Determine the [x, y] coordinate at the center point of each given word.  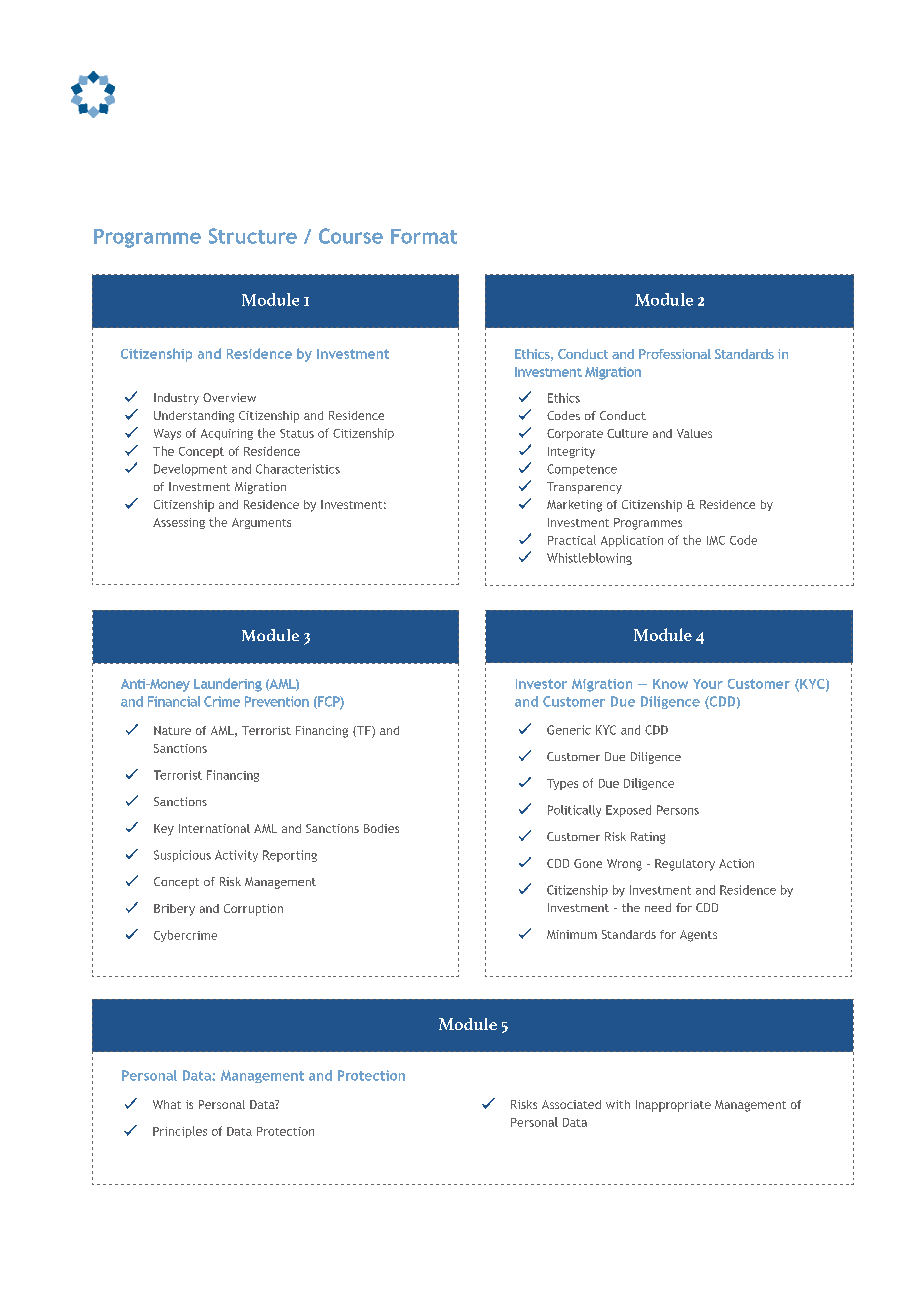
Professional [675, 354]
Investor [541, 684]
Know [670, 684]
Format [424, 236]
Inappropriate [673, 1106]
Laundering [228, 685]
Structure [253, 236]
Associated [571, 1104]
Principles [180, 1132]
